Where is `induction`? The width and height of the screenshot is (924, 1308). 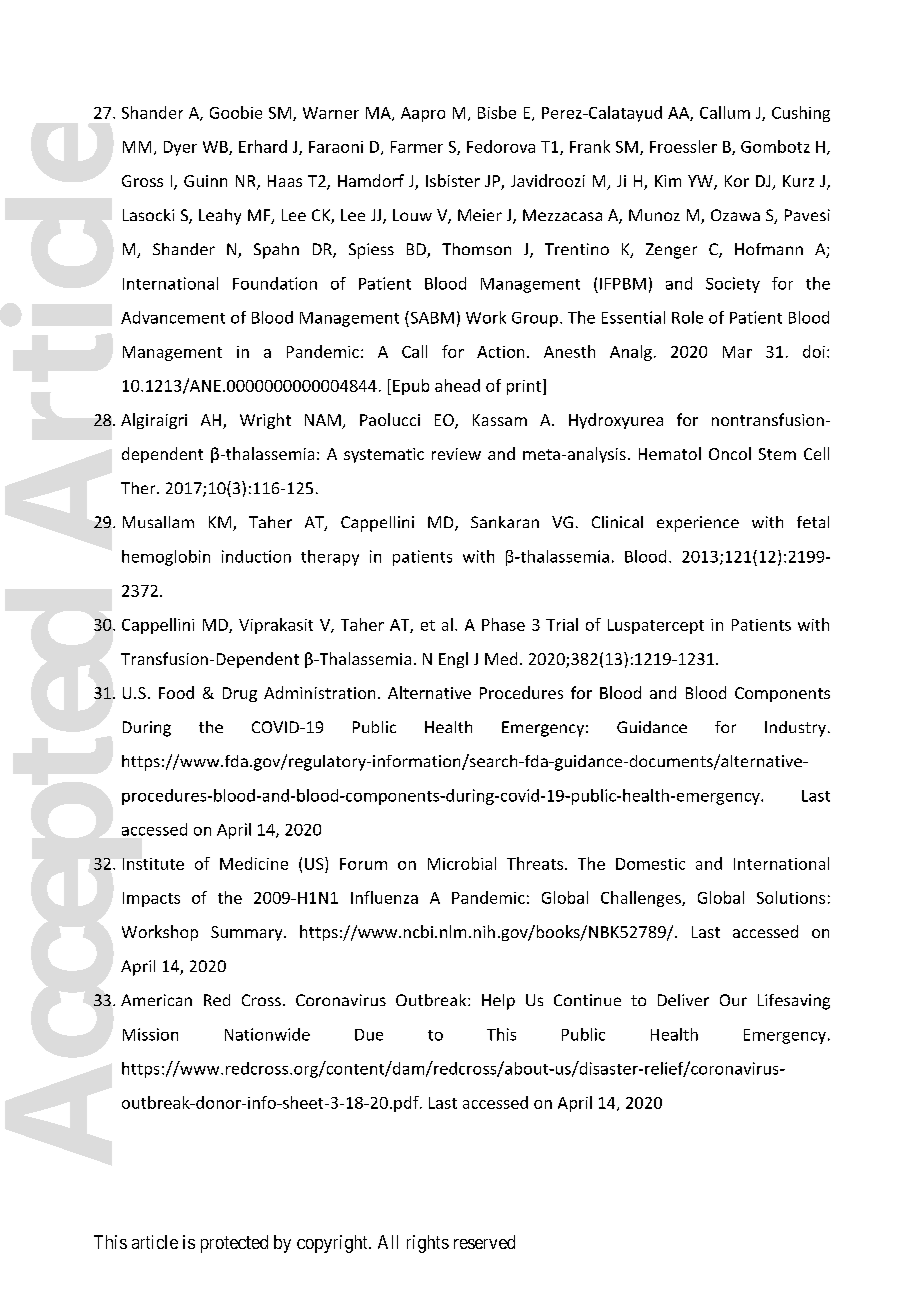 induction is located at coordinates (256, 556).
